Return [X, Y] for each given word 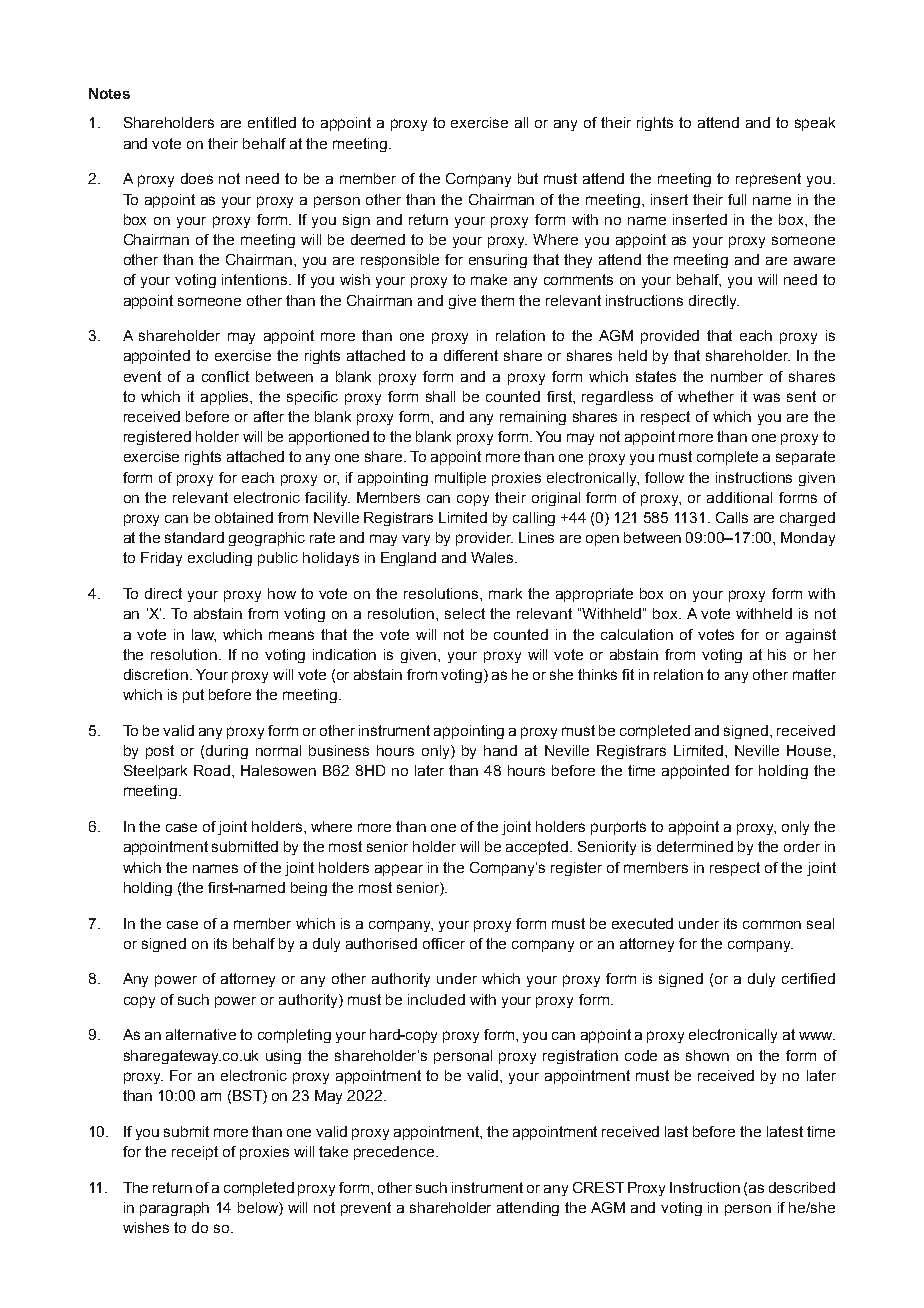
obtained [244, 517]
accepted [538, 848]
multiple [460, 479]
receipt [195, 1153]
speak [815, 124]
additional [739, 497]
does [197, 178]
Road [212, 770]
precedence [394, 1153]
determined [695, 846]
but [528, 178]
